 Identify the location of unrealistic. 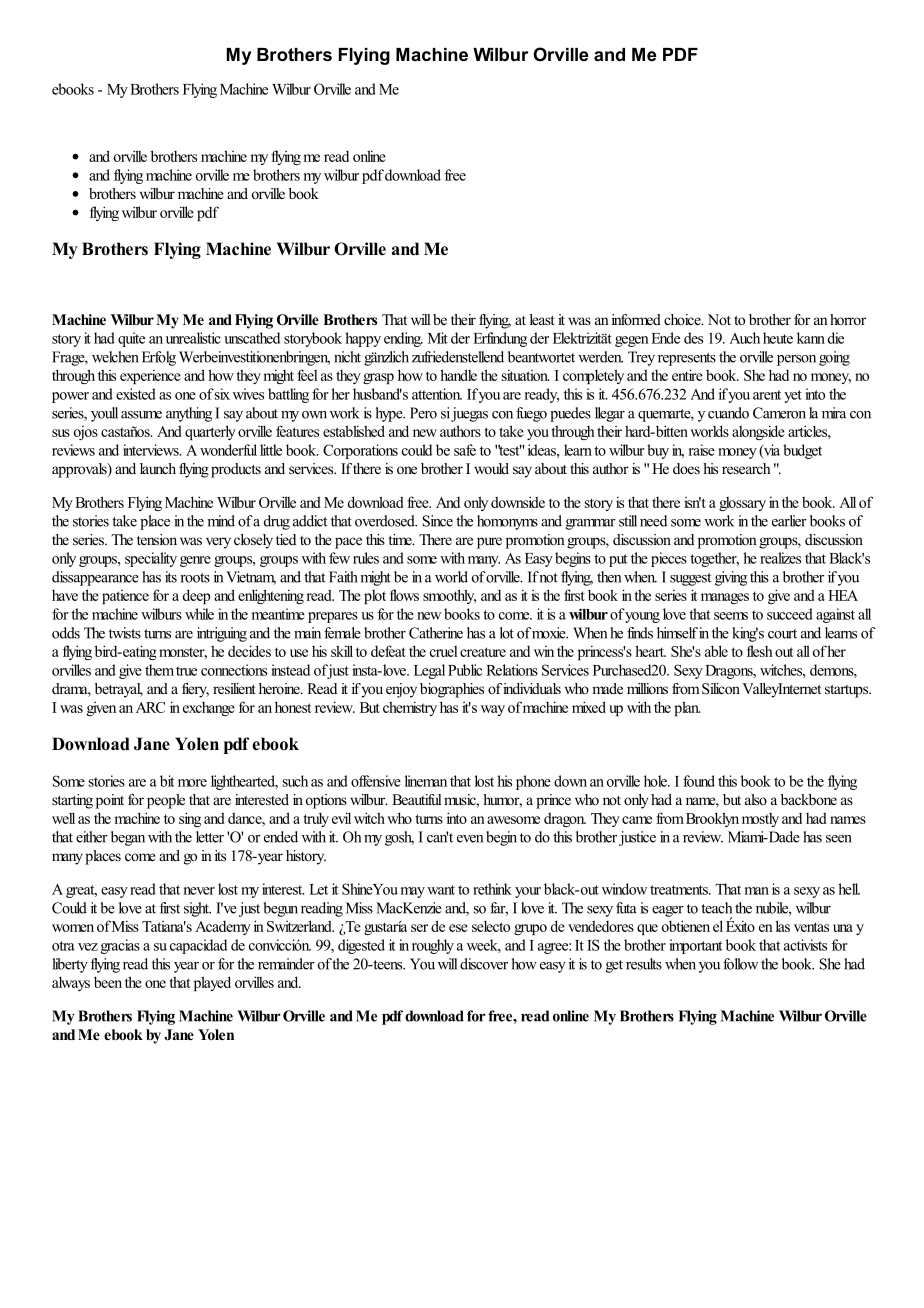
(193, 338).
